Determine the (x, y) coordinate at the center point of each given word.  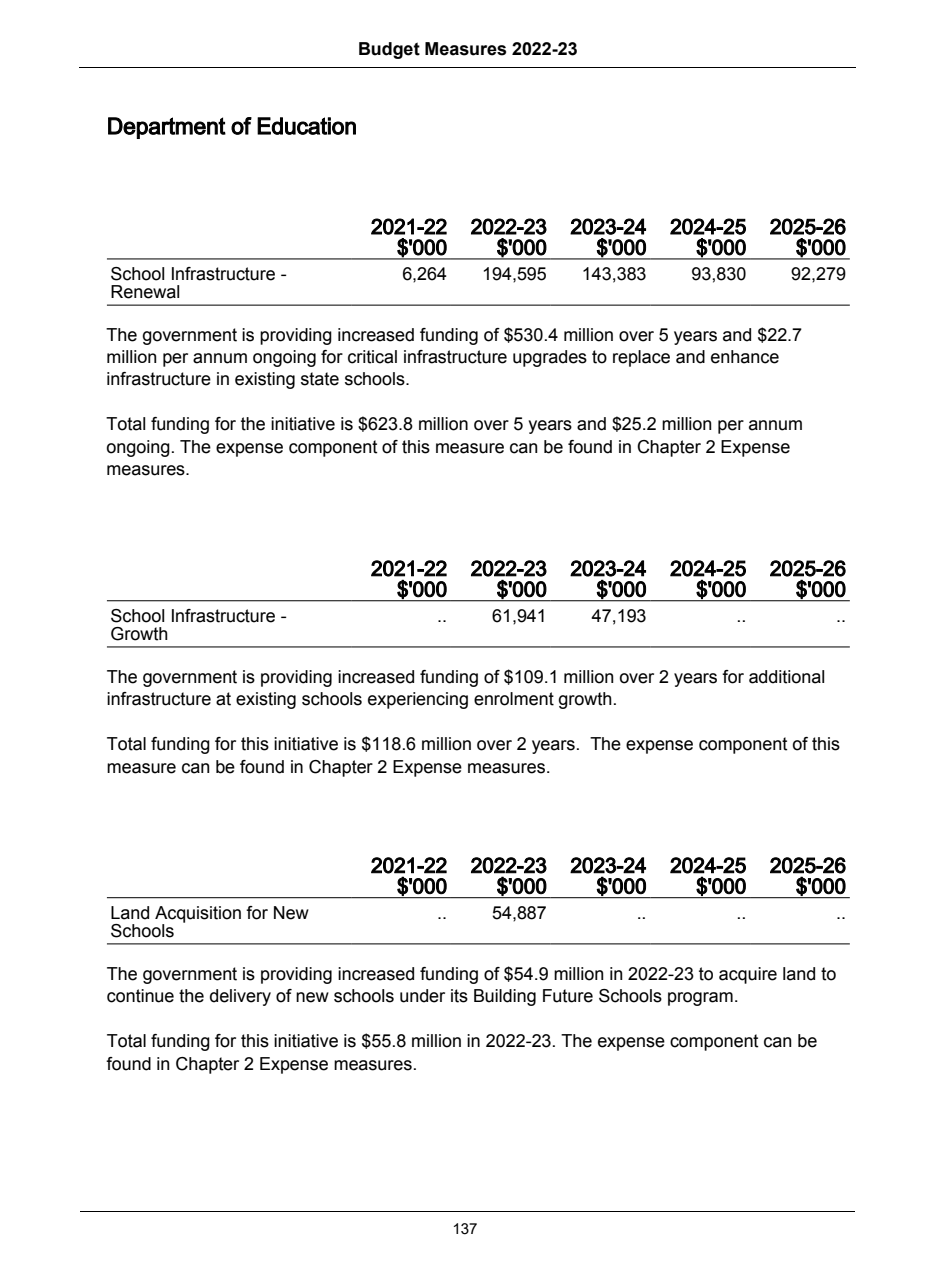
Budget (389, 50)
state (320, 379)
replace (641, 358)
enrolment (514, 699)
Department (167, 128)
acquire (748, 975)
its (459, 996)
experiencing (418, 700)
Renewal (145, 292)
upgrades (550, 358)
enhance (745, 357)
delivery (240, 997)
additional (786, 677)
